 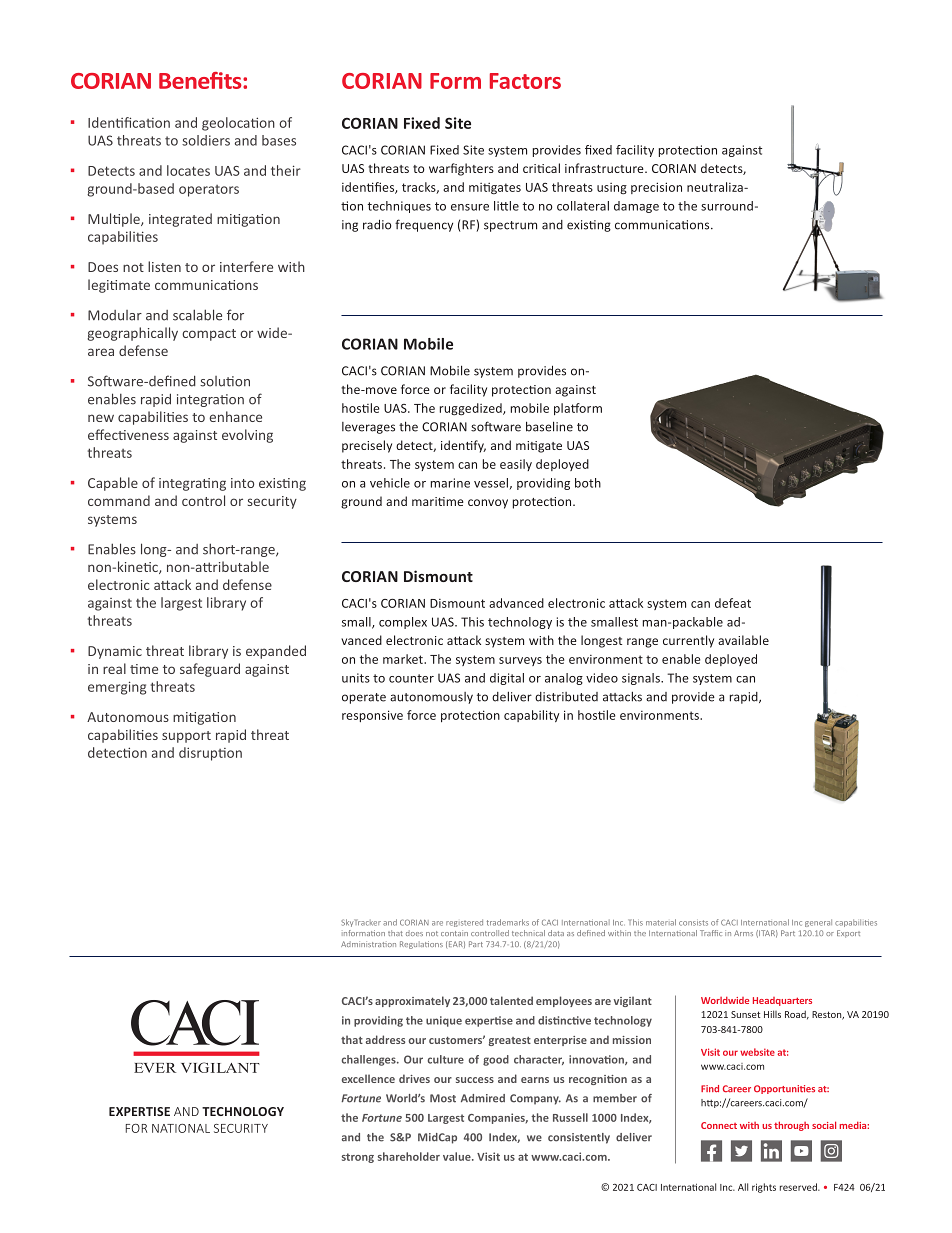 What do you see at coordinates (206, 140) in the screenshot?
I see `soldiers` at bounding box center [206, 140].
